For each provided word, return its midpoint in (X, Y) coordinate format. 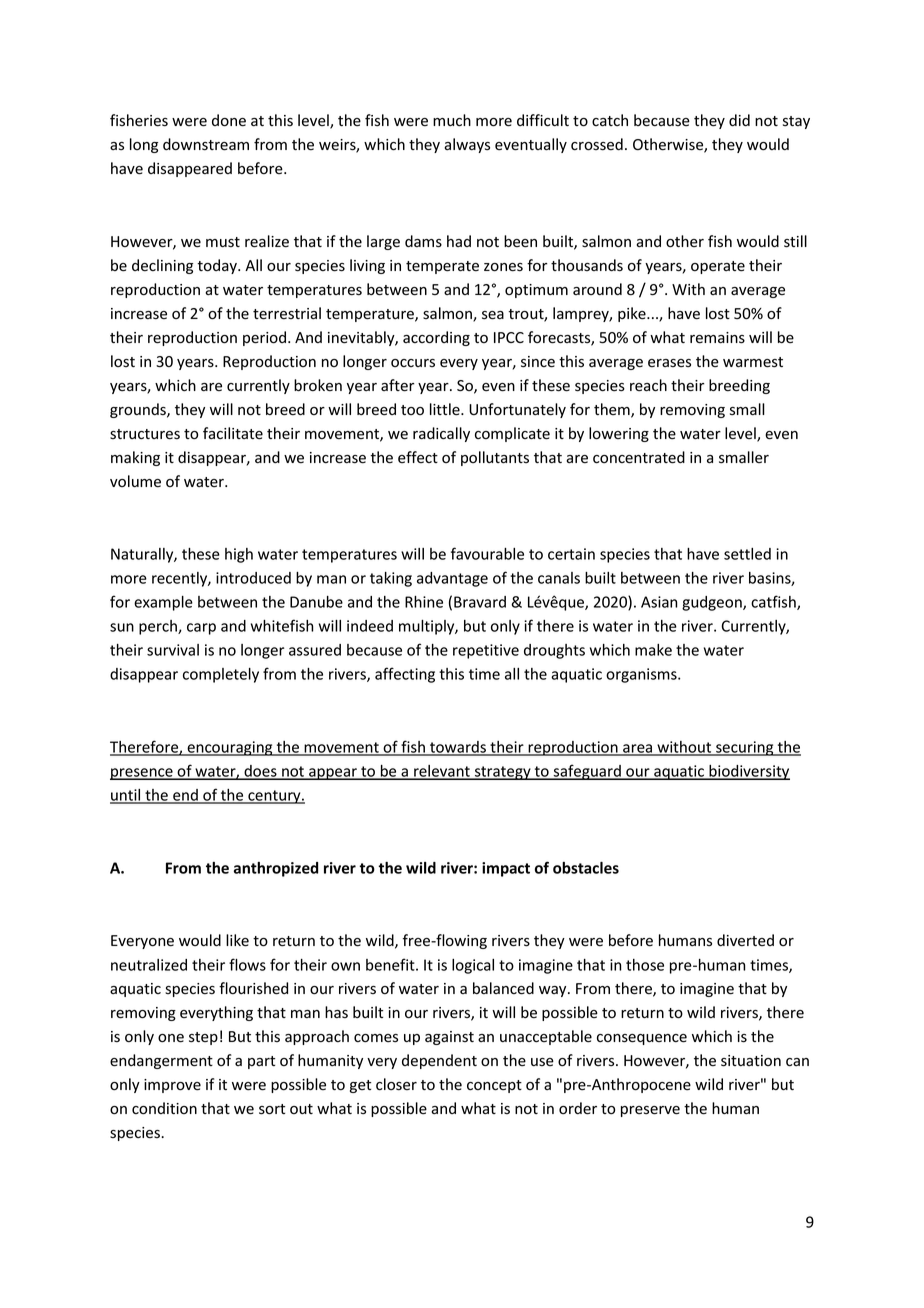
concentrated (639, 457)
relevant (442, 772)
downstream (206, 144)
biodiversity (748, 772)
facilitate (233, 433)
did (739, 120)
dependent (439, 1061)
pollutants (495, 458)
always (467, 145)
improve (172, 1086)
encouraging (230, 748)
